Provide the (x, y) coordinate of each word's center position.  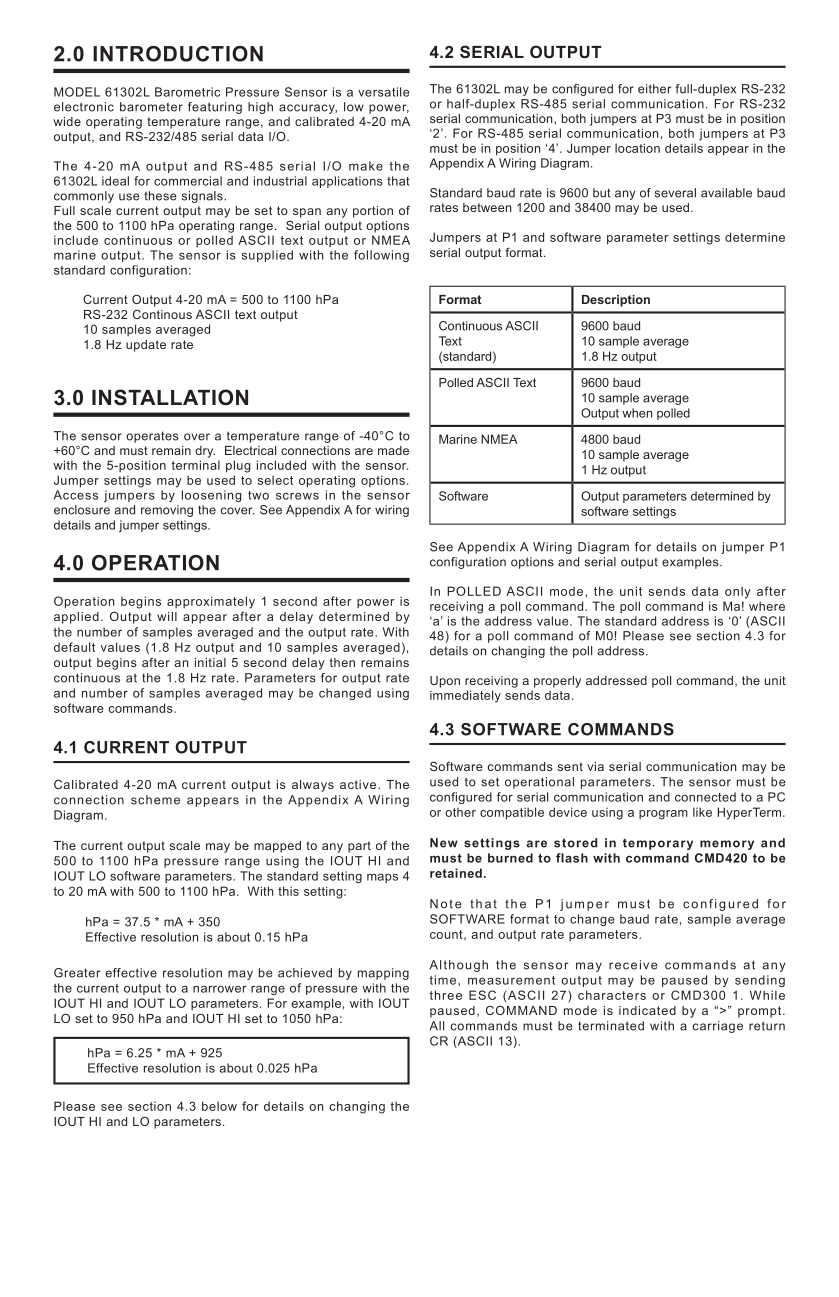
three (445, 995)
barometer (151, 107)
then (342, 662)
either (654, 89)
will (167, 616)
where (767, 606)
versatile (383, 92)
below (219, 1106)
